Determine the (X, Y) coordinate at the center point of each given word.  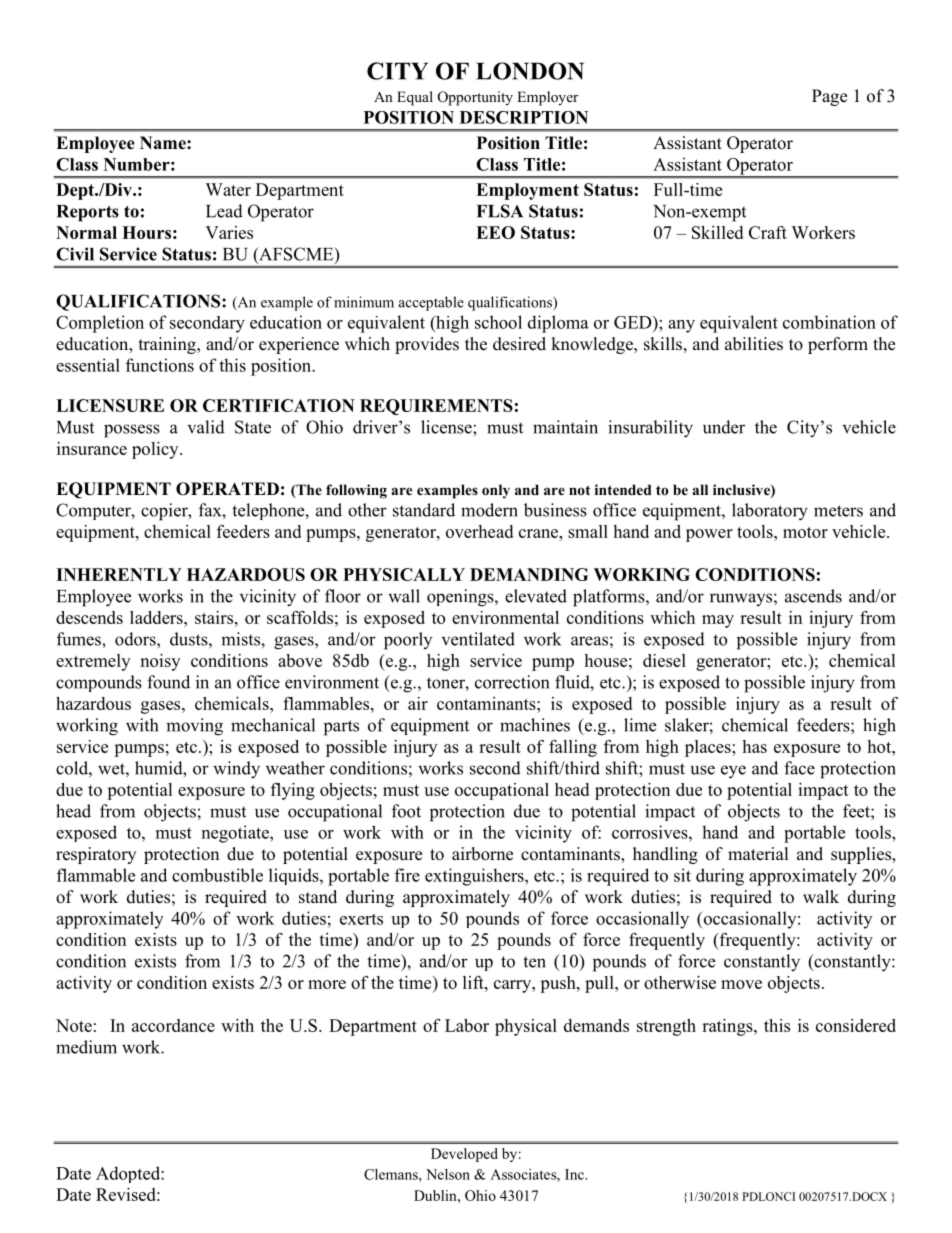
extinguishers (475, 877)
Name (164, 143)
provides (427, 345)
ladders (157, 617)
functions (160, 365)
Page (829, 97)
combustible (217, 875)
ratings (728, 1027)
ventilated (478, 639)
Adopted (129, 1174)
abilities (754, 344)
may (718, 621)
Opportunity (475, 98)
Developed (464, 1155)
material (758, 854)
